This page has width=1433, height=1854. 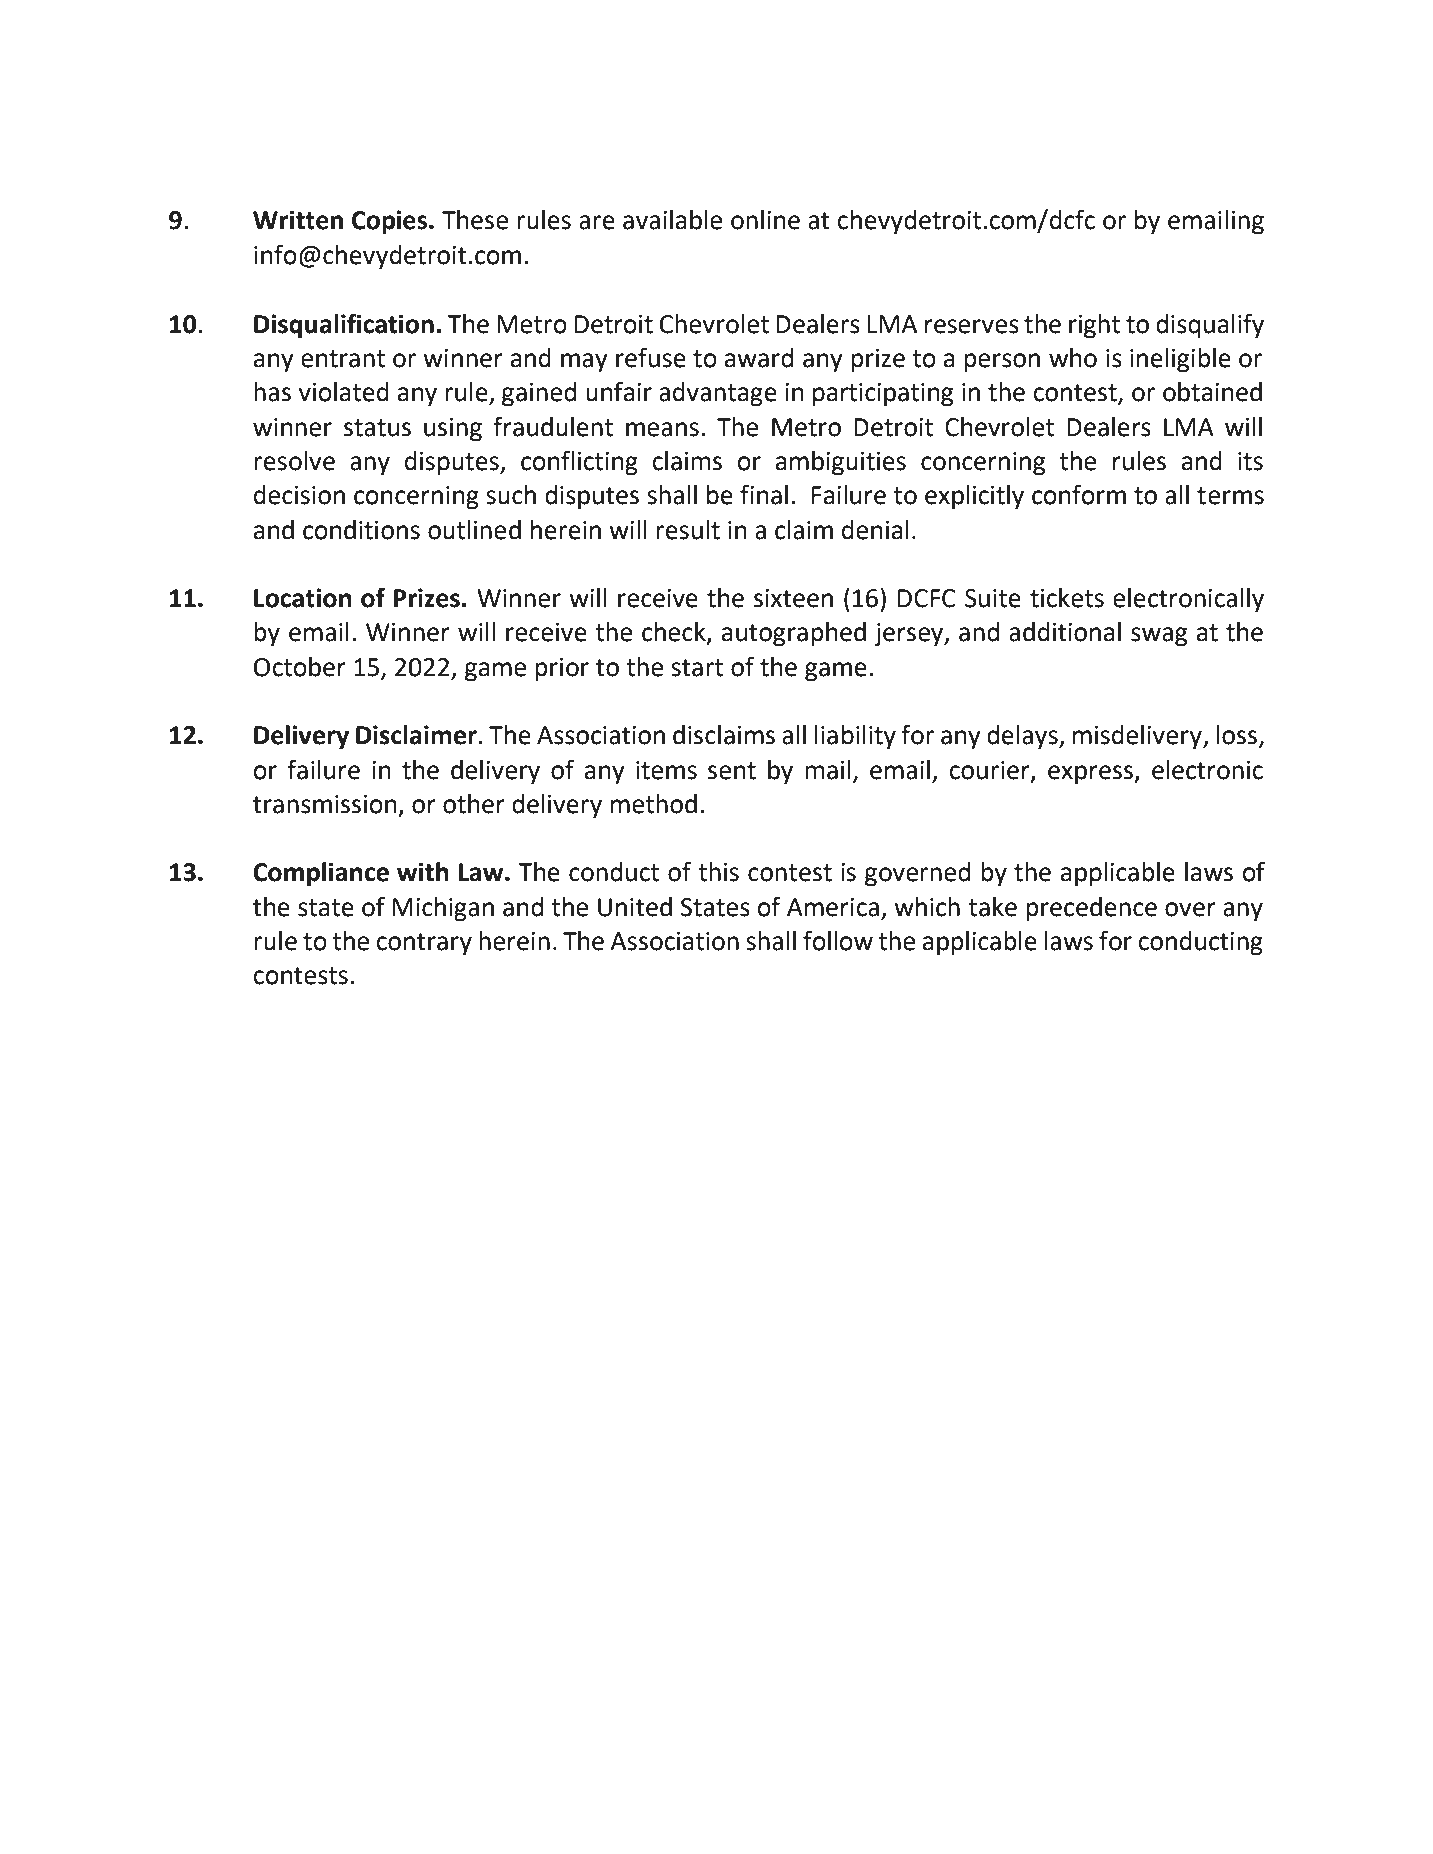 I want to click on sent, so click(x=732, y=771).
